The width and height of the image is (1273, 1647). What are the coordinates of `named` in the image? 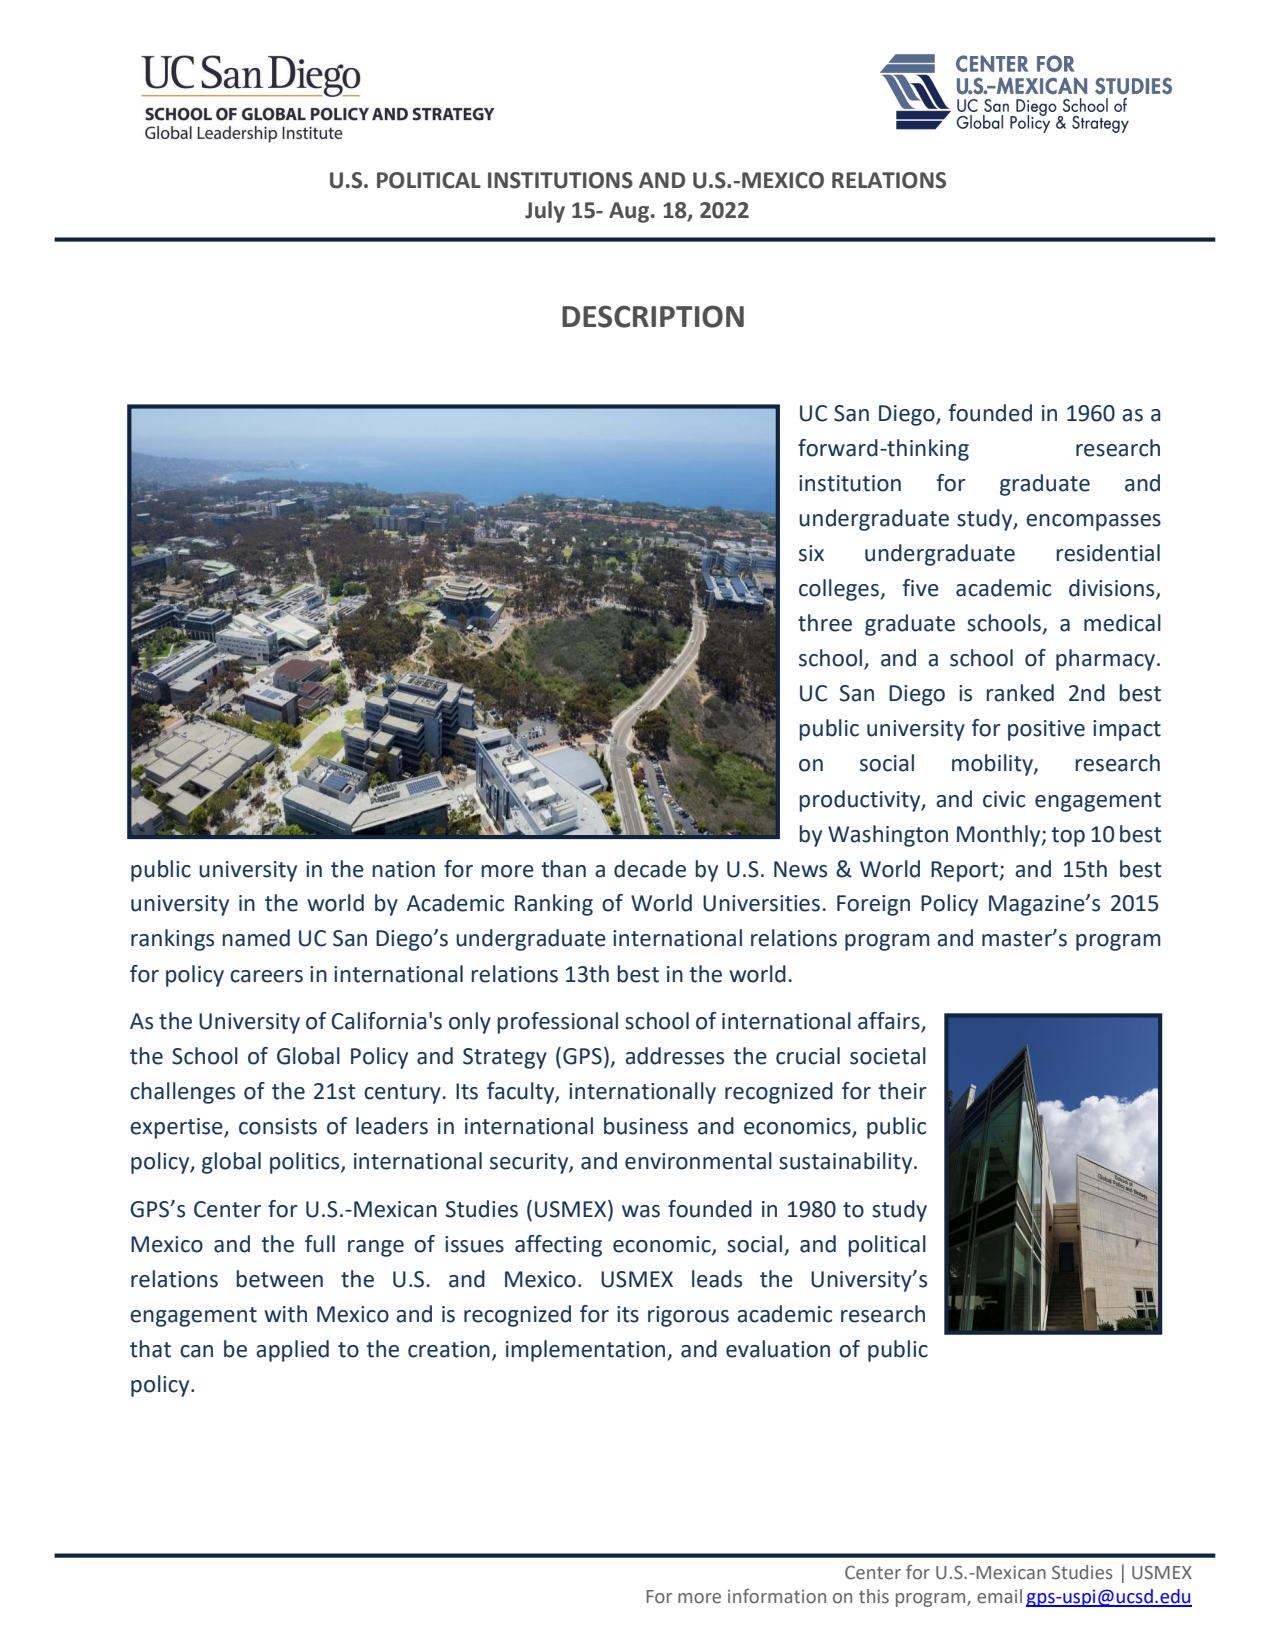 It's located at (256, 938).
